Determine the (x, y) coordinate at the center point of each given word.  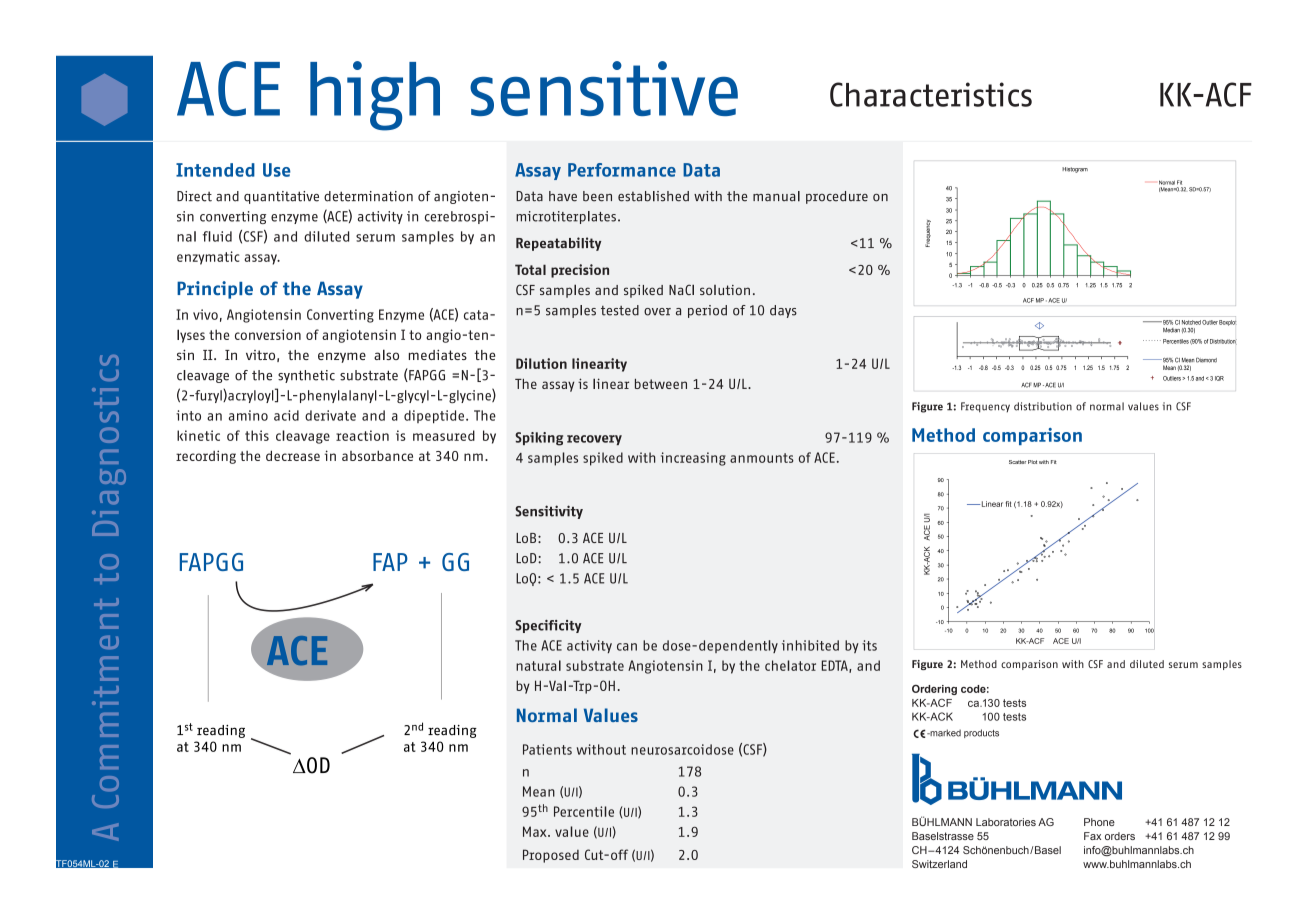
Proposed (551, 856)
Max (536, 831)
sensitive (604, 88)
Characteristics (931, 94)
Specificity (548, 626)
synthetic (306, 376)
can (627, 647)
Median (1171, 330)
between (661, 384)
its (869, 645)
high (375, 96)
